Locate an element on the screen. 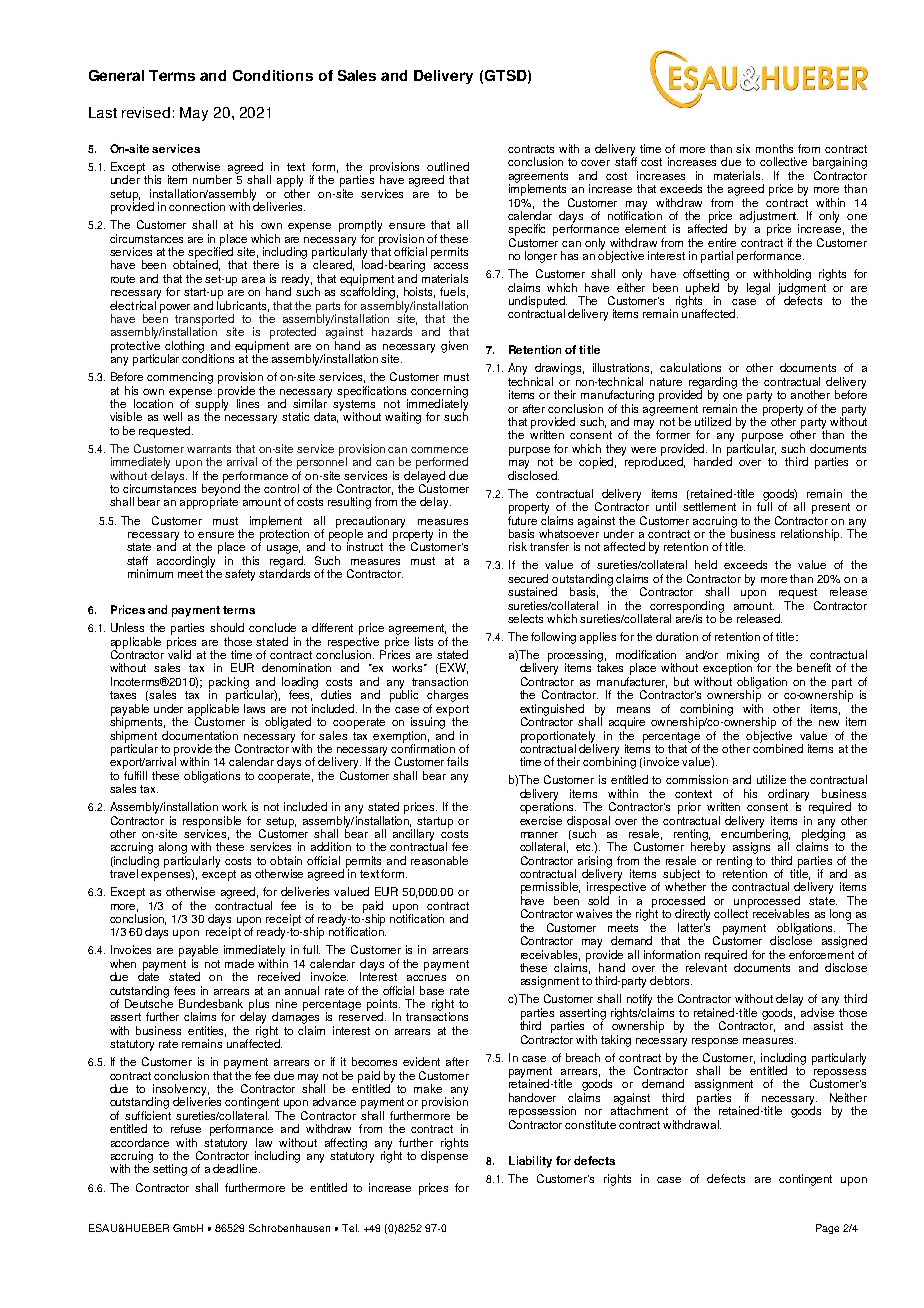 The width and height of the screenshot is (924, 1308). outlined is located at coordinates (448, 166).
